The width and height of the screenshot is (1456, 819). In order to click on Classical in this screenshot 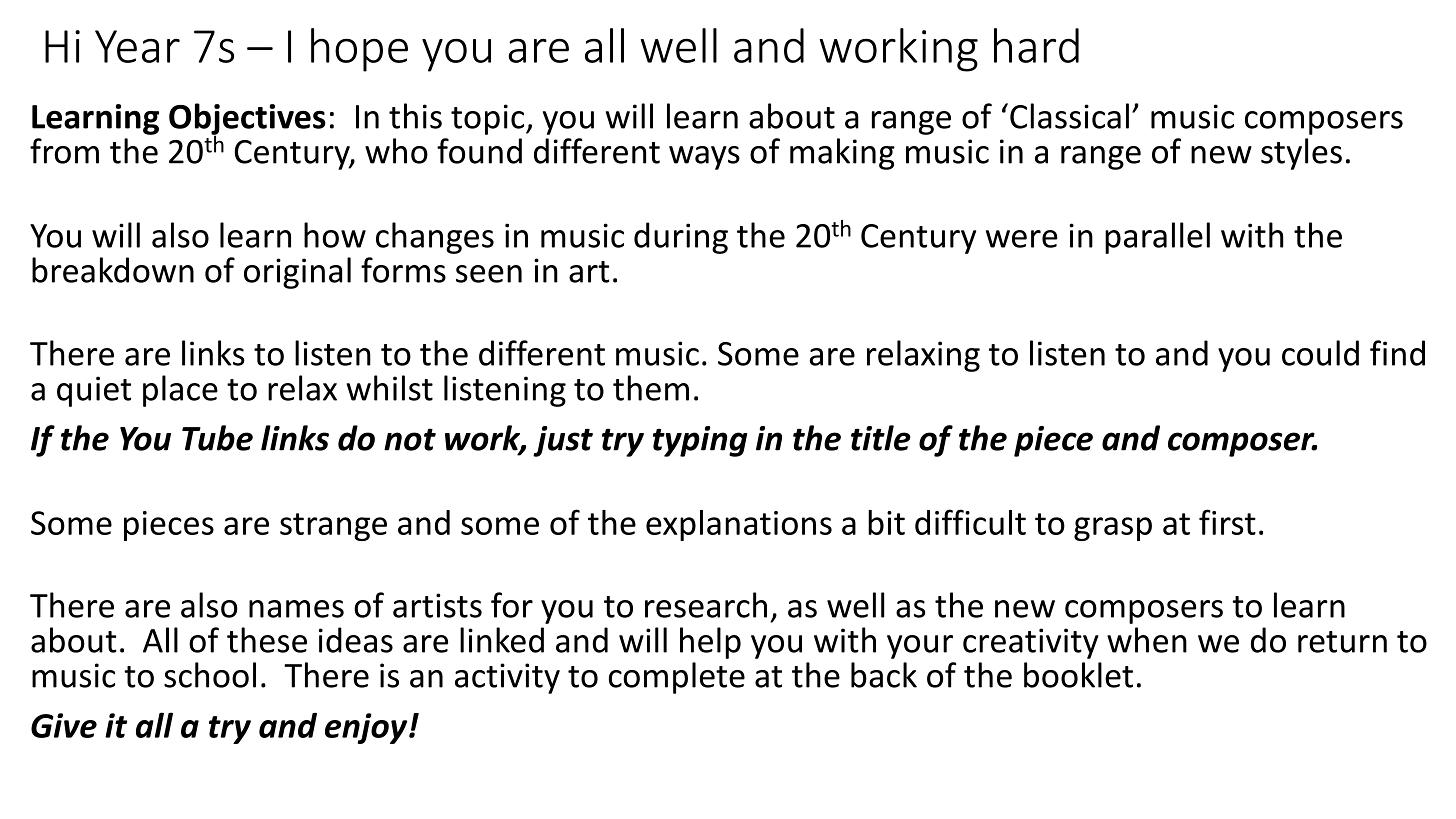, I will do `click(1069, 116)`.
